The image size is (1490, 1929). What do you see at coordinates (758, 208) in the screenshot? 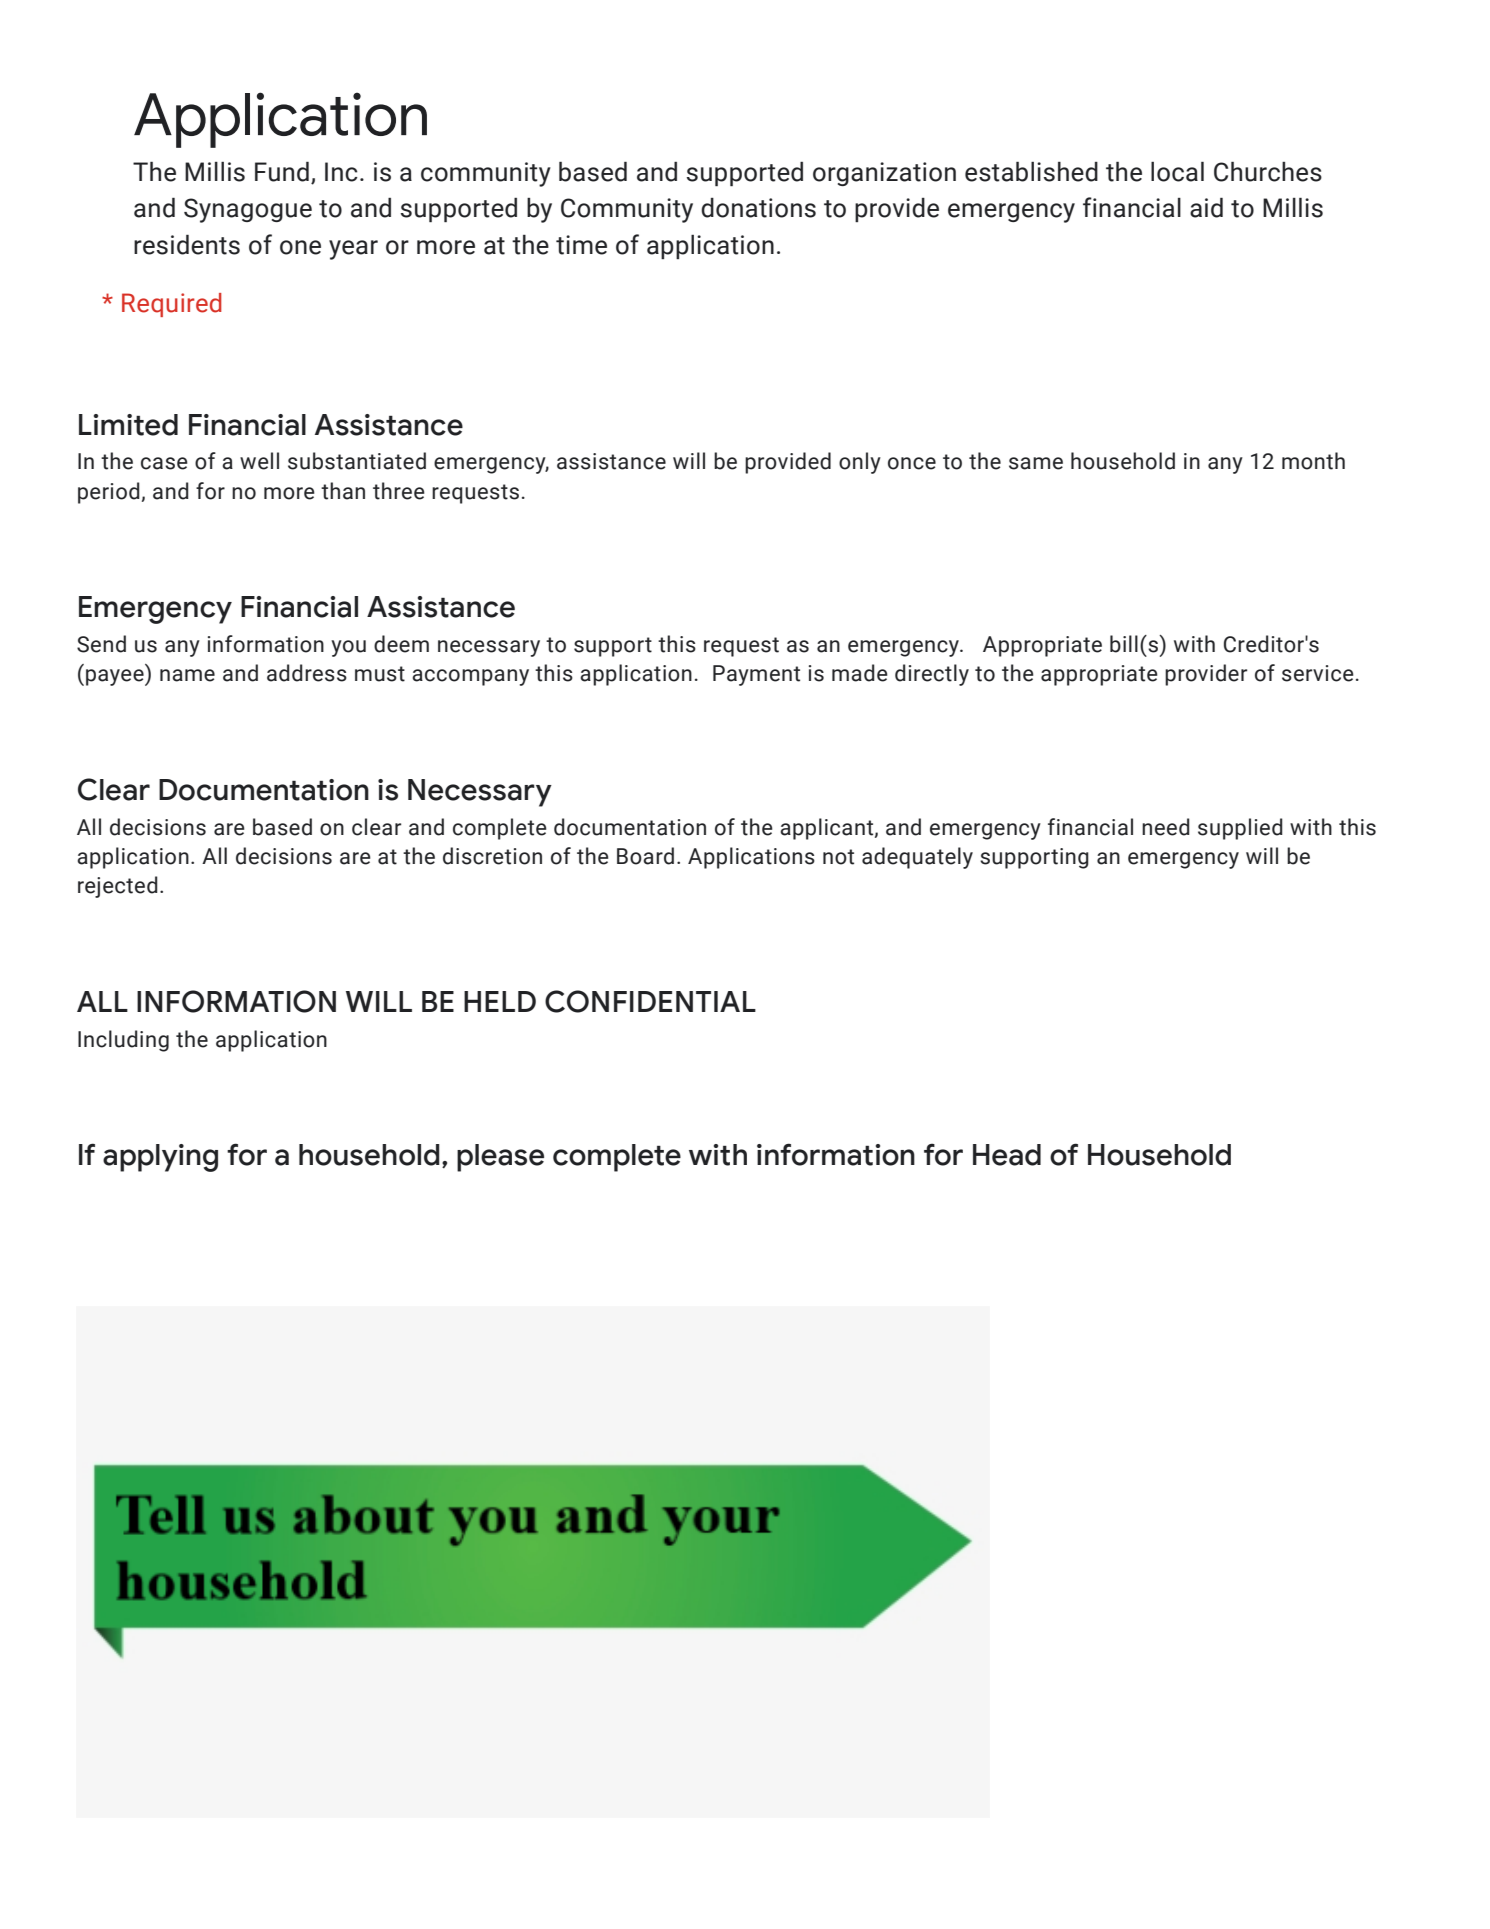
I see `donations` at bounding box center [758, 208].
